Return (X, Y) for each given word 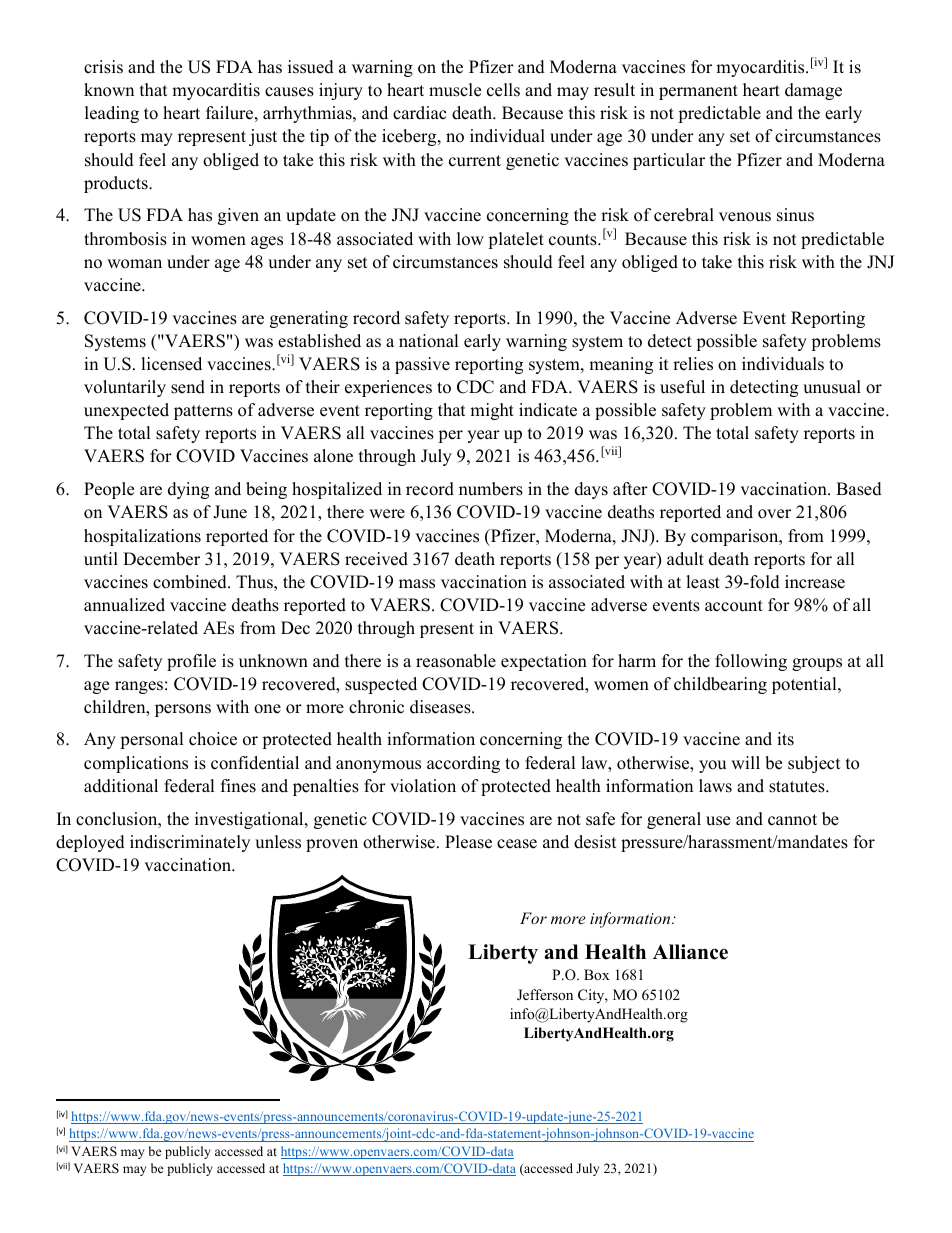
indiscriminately (190, 843)
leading (112, 114)
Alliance (690, 952)
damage (813, 91)
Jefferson (545, 995)
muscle (455, 90)
